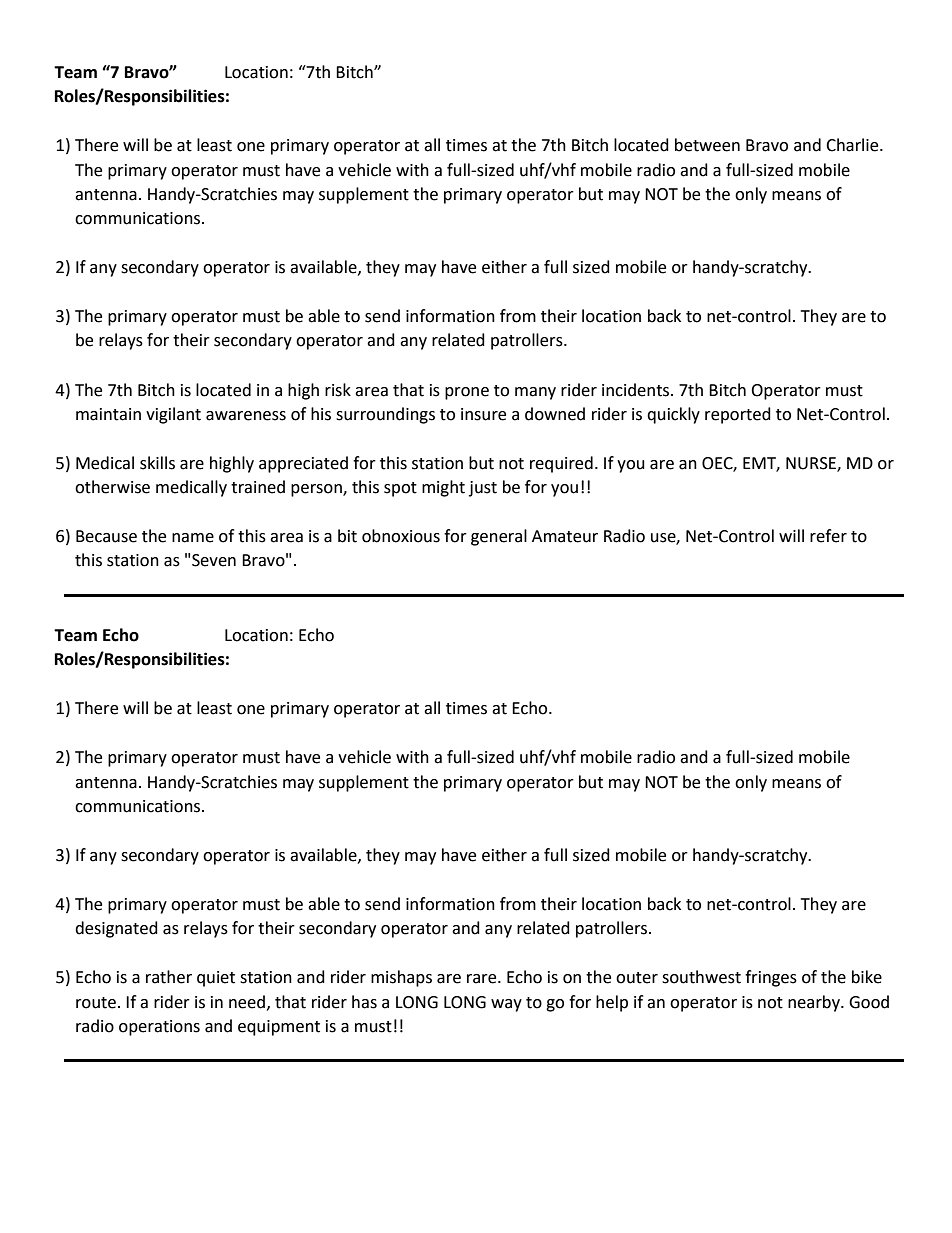  I want to click on risk, so click(338, 390).
